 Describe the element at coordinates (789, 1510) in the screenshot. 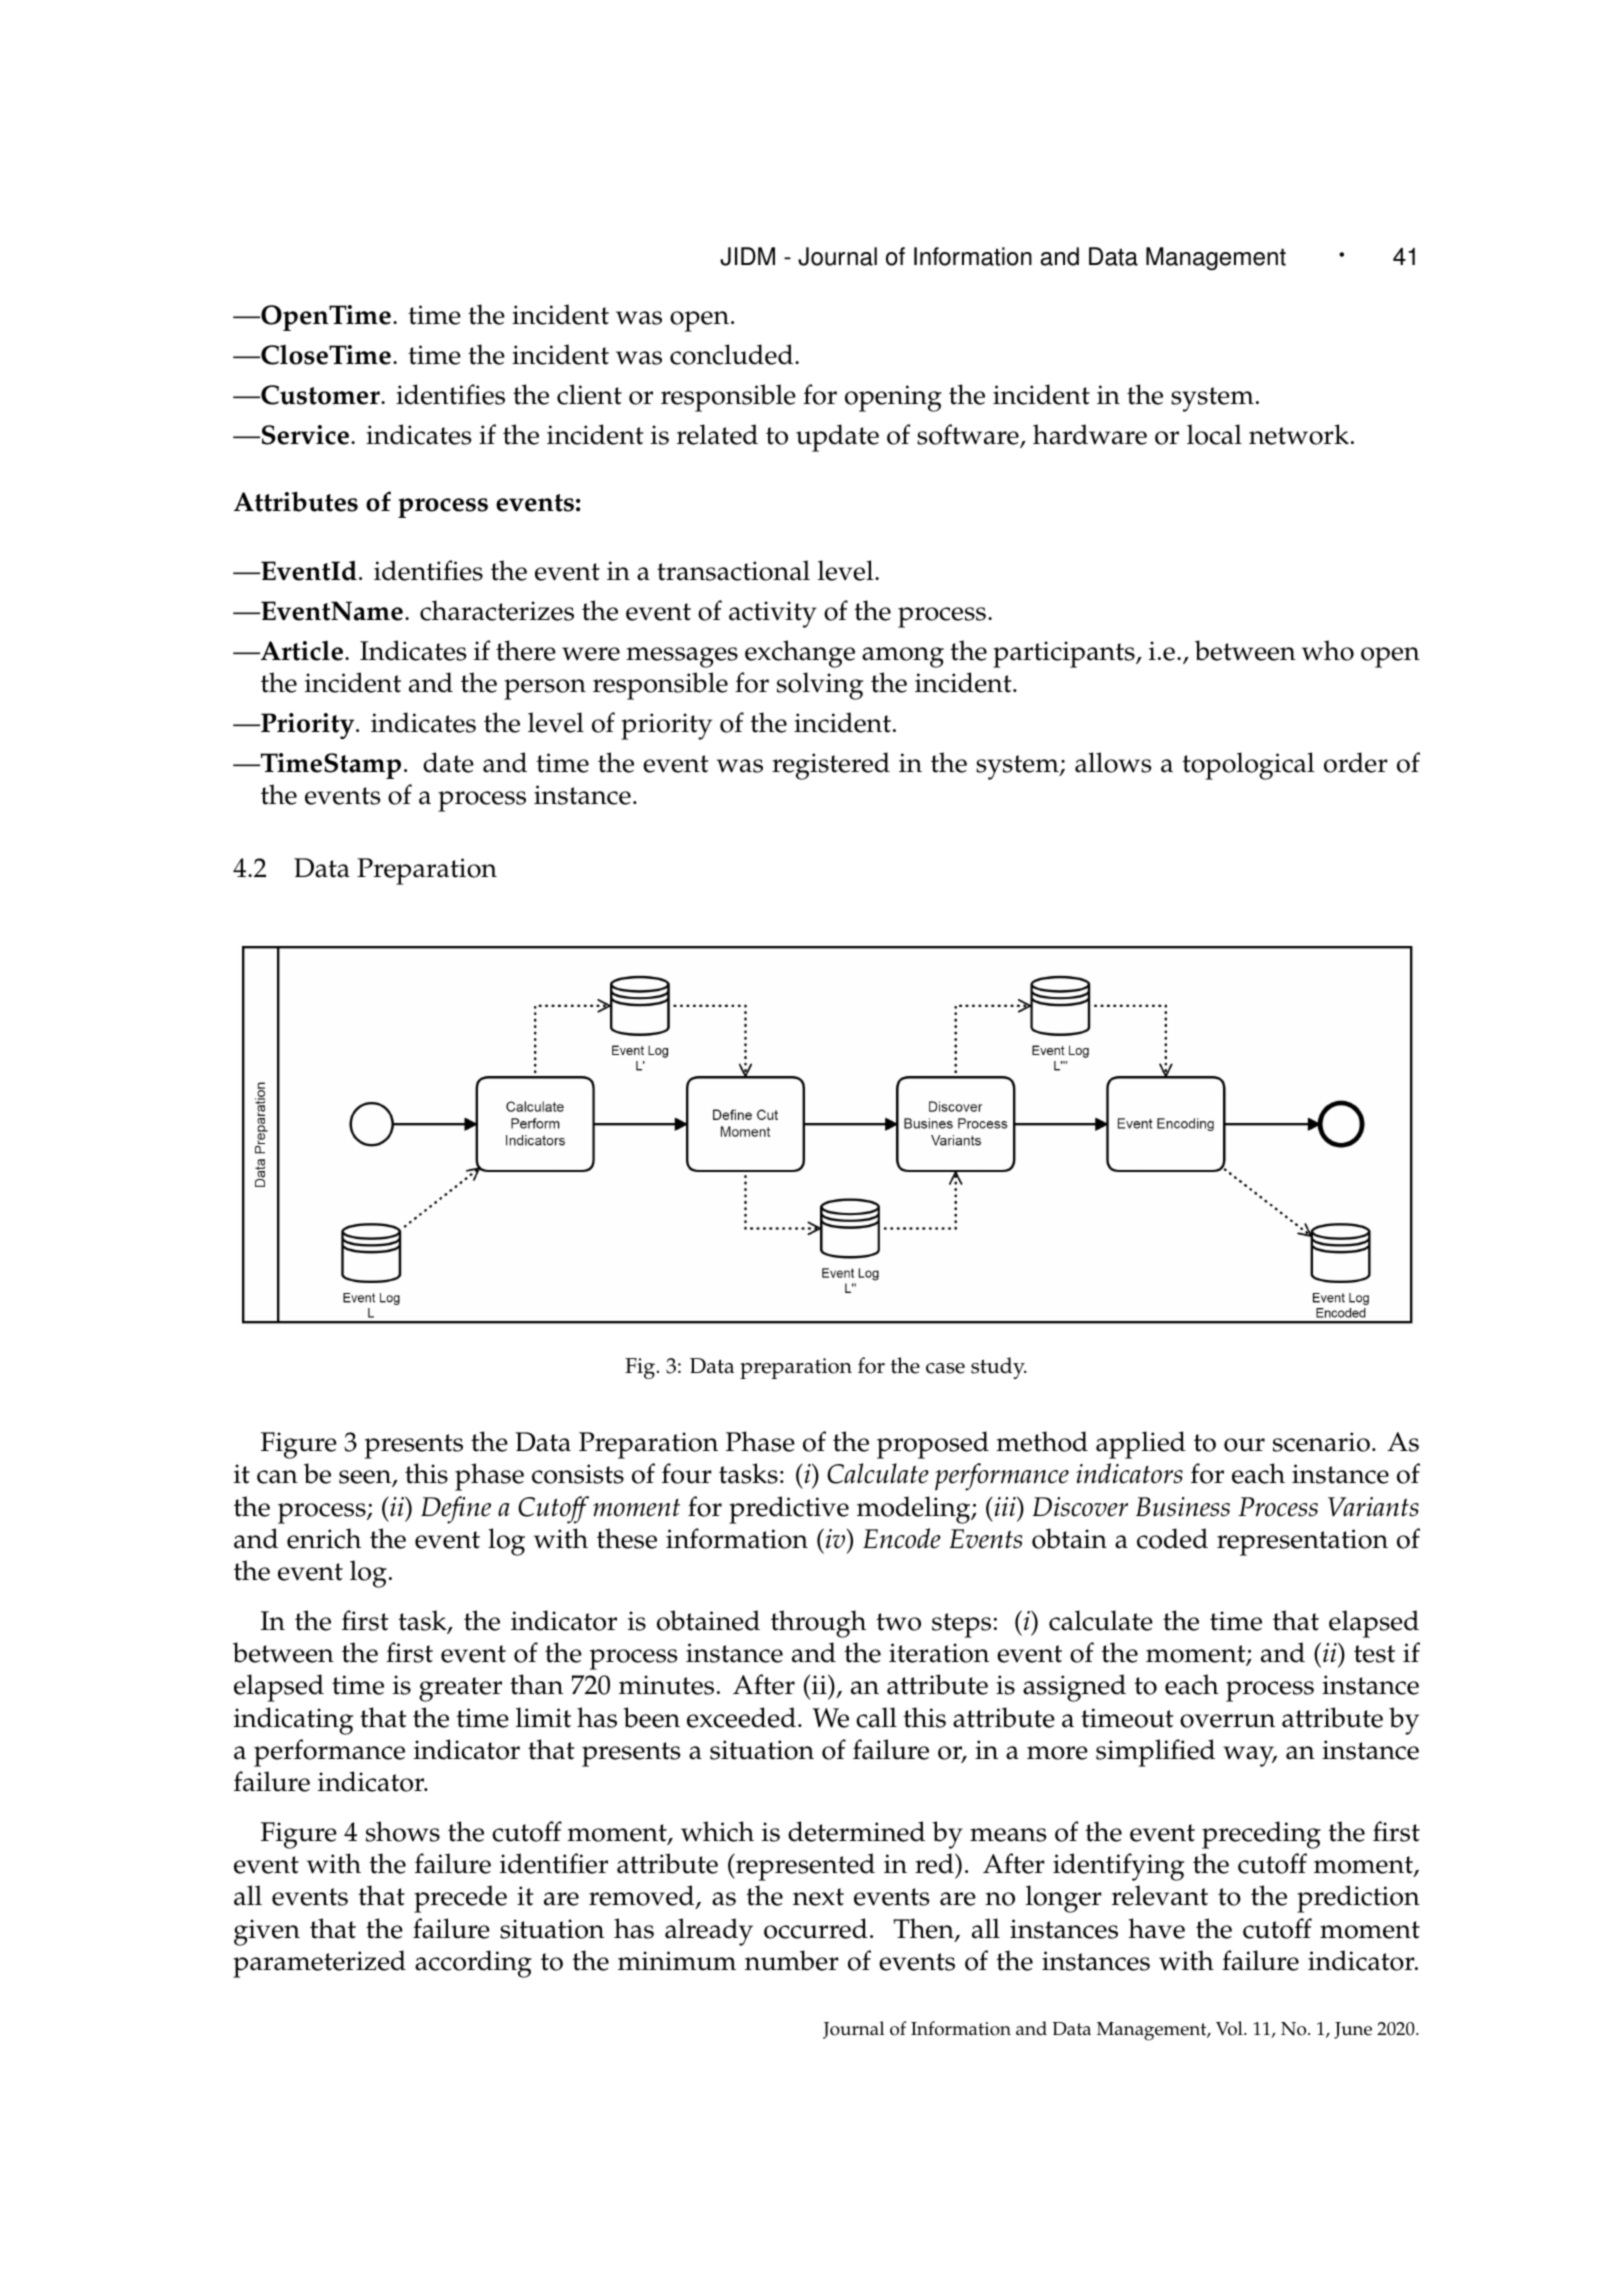

I see `predictive` at that location.
